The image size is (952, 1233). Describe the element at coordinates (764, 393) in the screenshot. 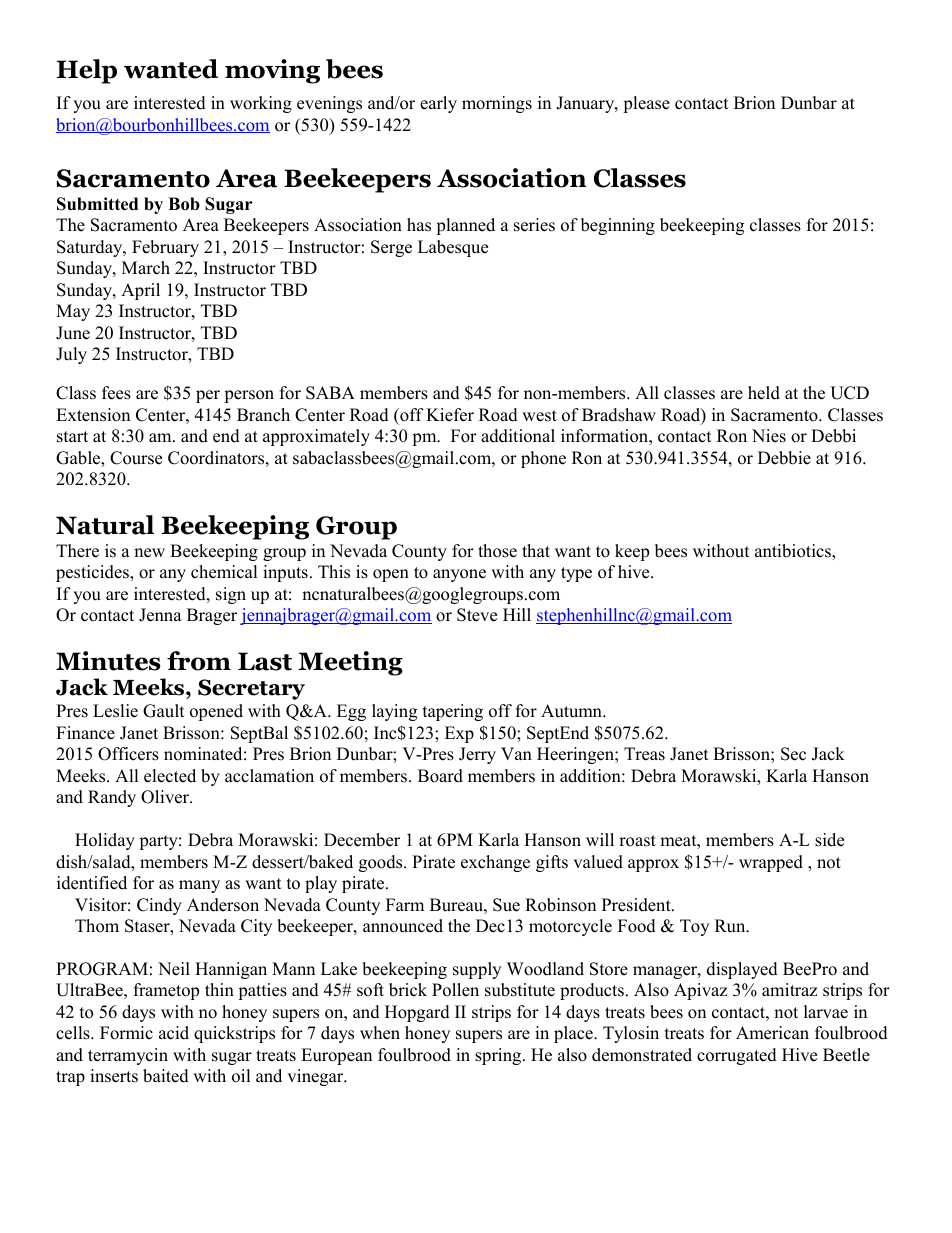

I see `held` at that location.
